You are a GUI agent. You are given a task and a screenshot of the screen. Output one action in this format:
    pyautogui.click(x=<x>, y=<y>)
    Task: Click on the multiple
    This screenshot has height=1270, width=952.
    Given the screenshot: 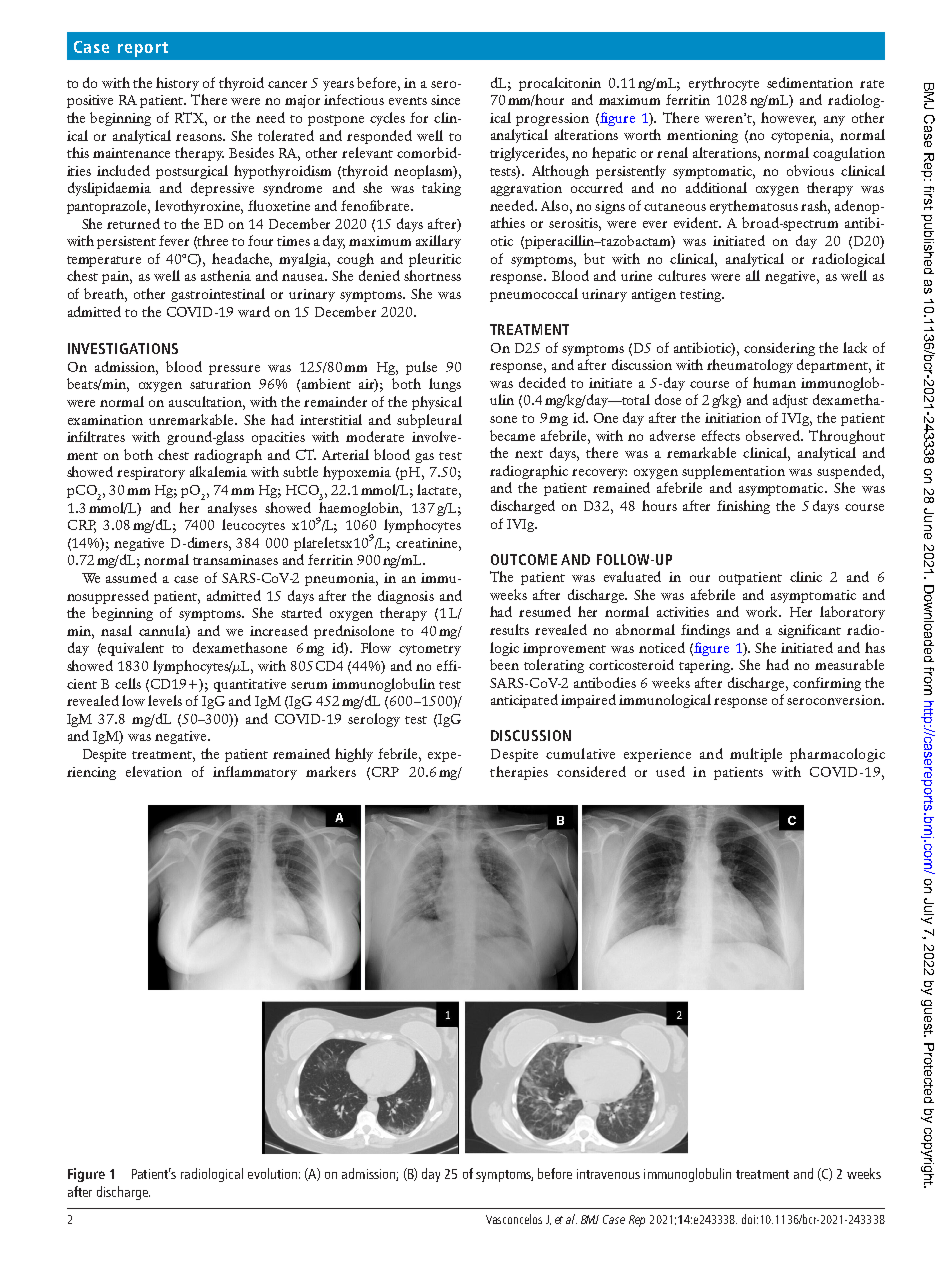 What is the action you would take?
    pyautogui.click(x=756, y=755)
